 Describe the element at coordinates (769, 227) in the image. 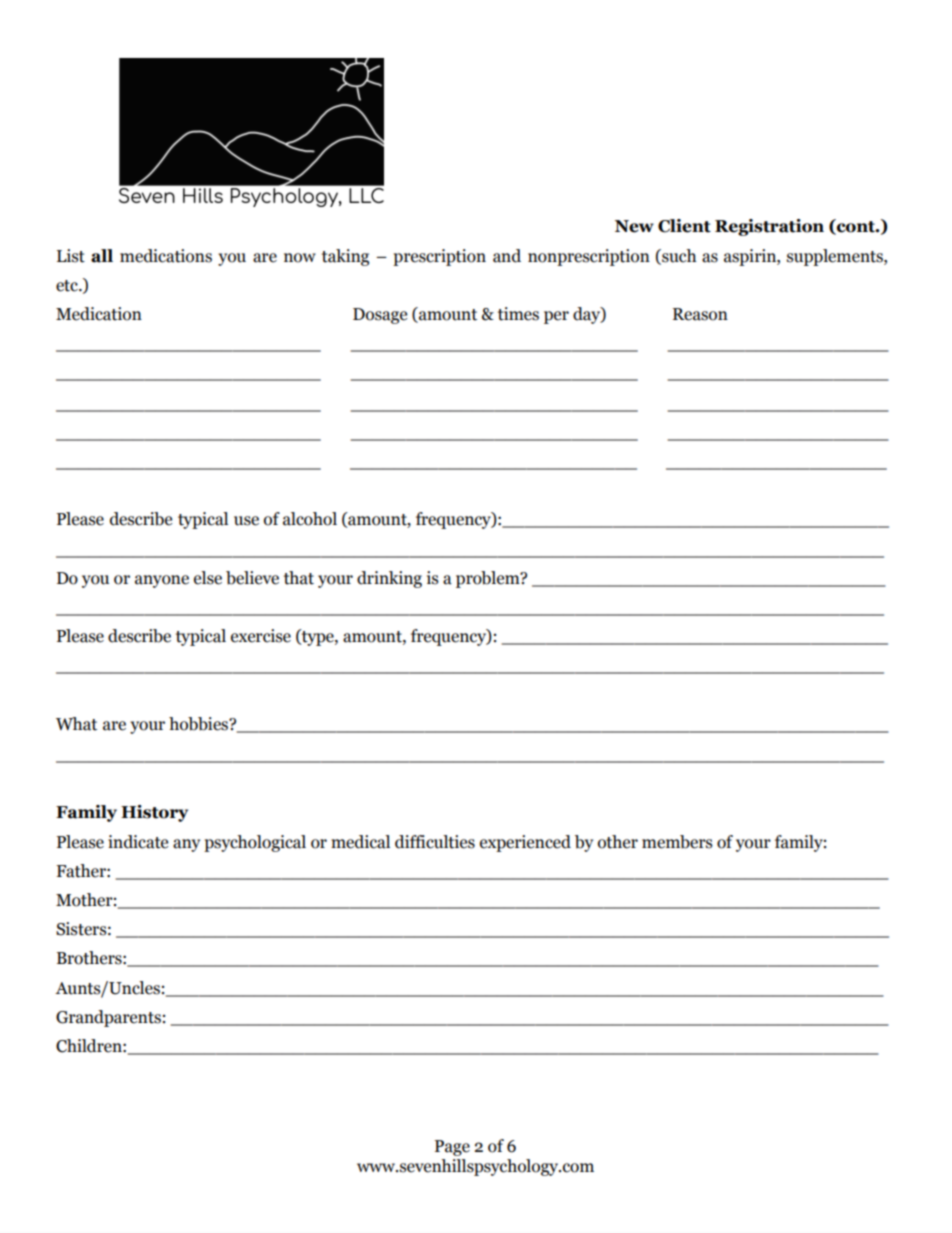

I see `Registration` at that location.
